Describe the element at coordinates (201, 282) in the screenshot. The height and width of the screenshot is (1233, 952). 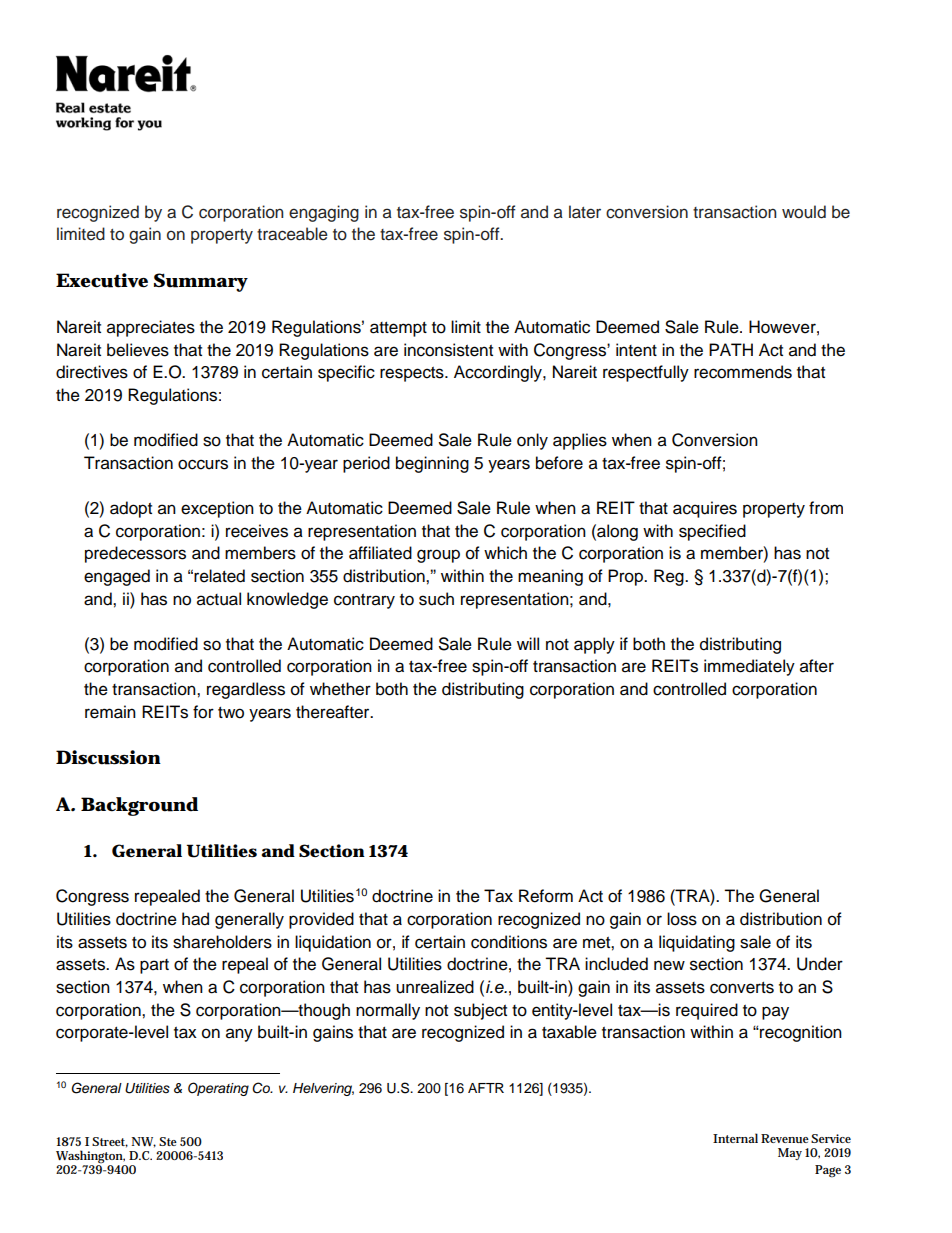
I see `Summary` at that location.
